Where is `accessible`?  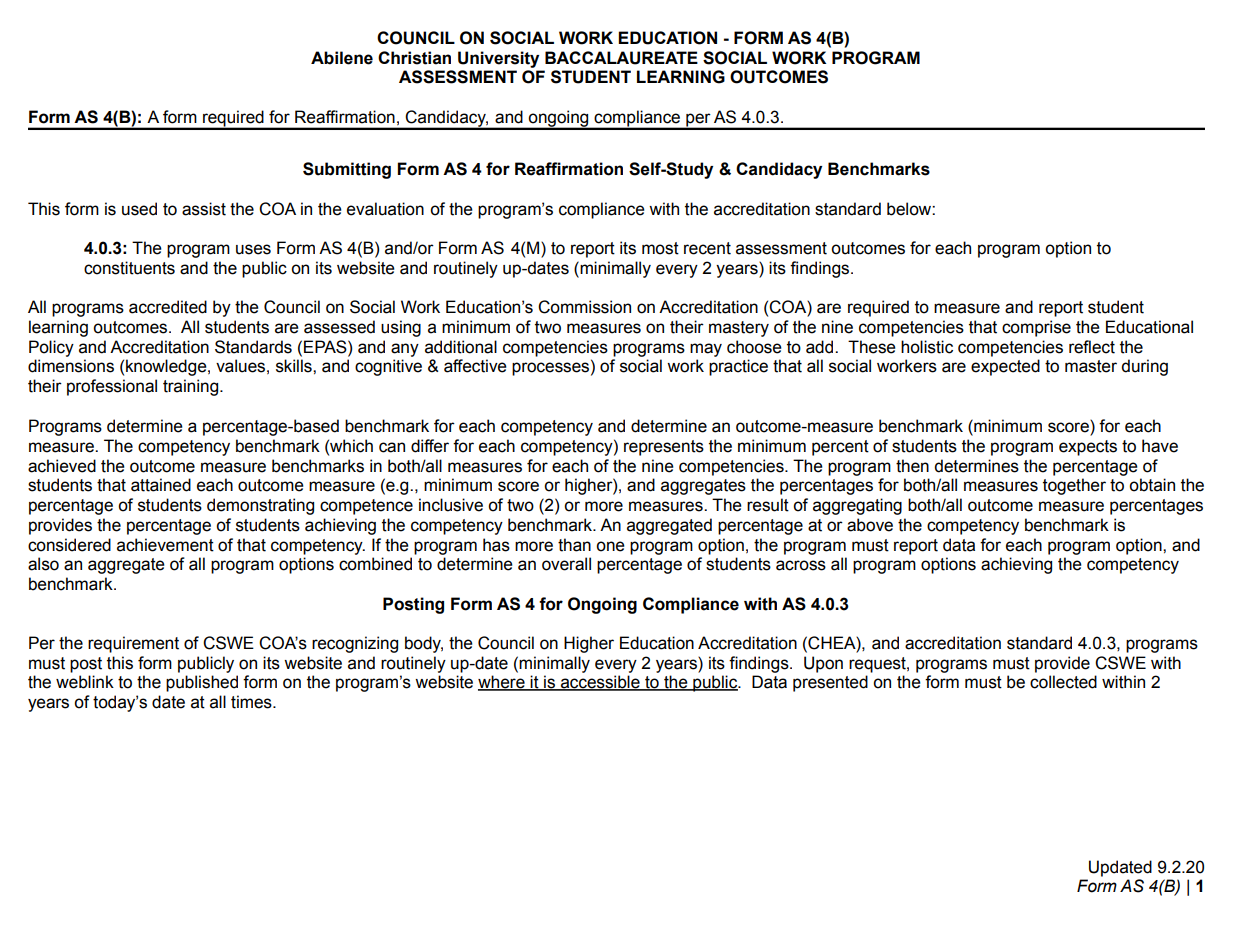 accessible is located at coordinates (600, 683).
